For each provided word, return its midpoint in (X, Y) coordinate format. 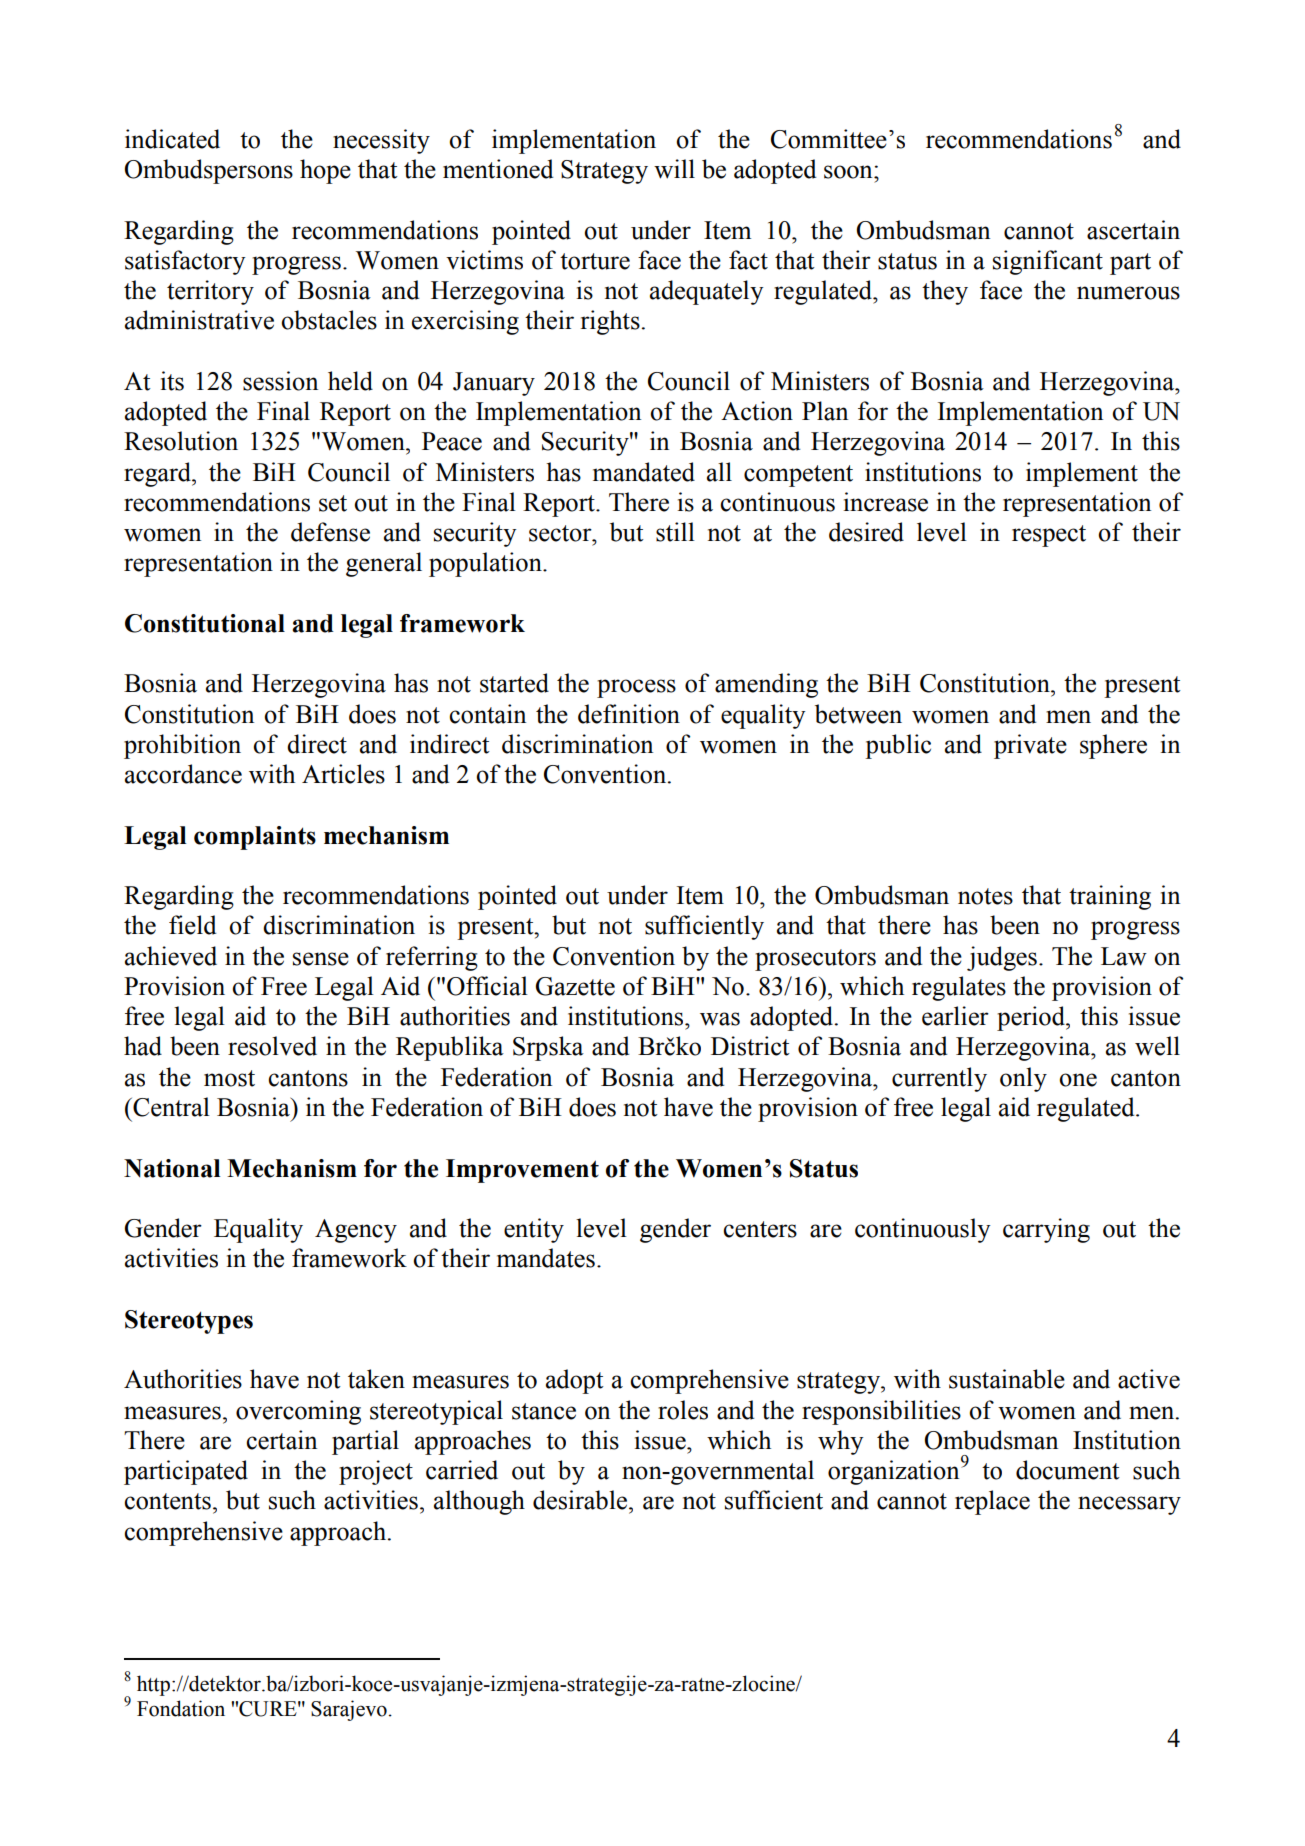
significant (1048, 262)
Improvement (522, 1171)
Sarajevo (349, 1710)
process (636, 688)
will (674, 169)
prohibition (182, 746)
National (172, 1168)
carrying (1046, 1230)
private (1030, 746)
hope (325, 171)
